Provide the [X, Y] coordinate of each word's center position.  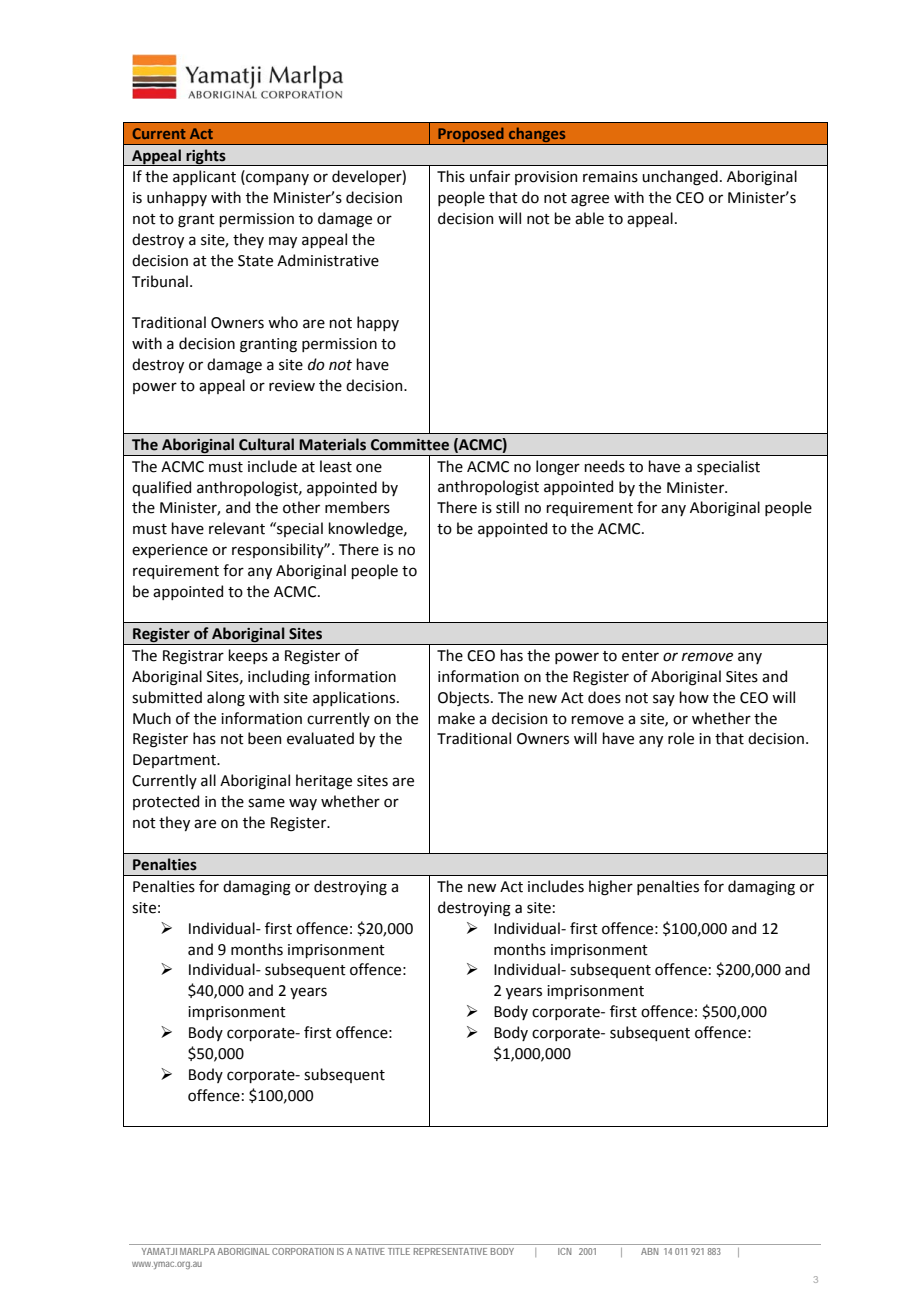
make [456, 718]
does [604, 697]
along [226, 699]
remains [610, 177]
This [451, 176]
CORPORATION [303, 1251]
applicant [204, 177]
